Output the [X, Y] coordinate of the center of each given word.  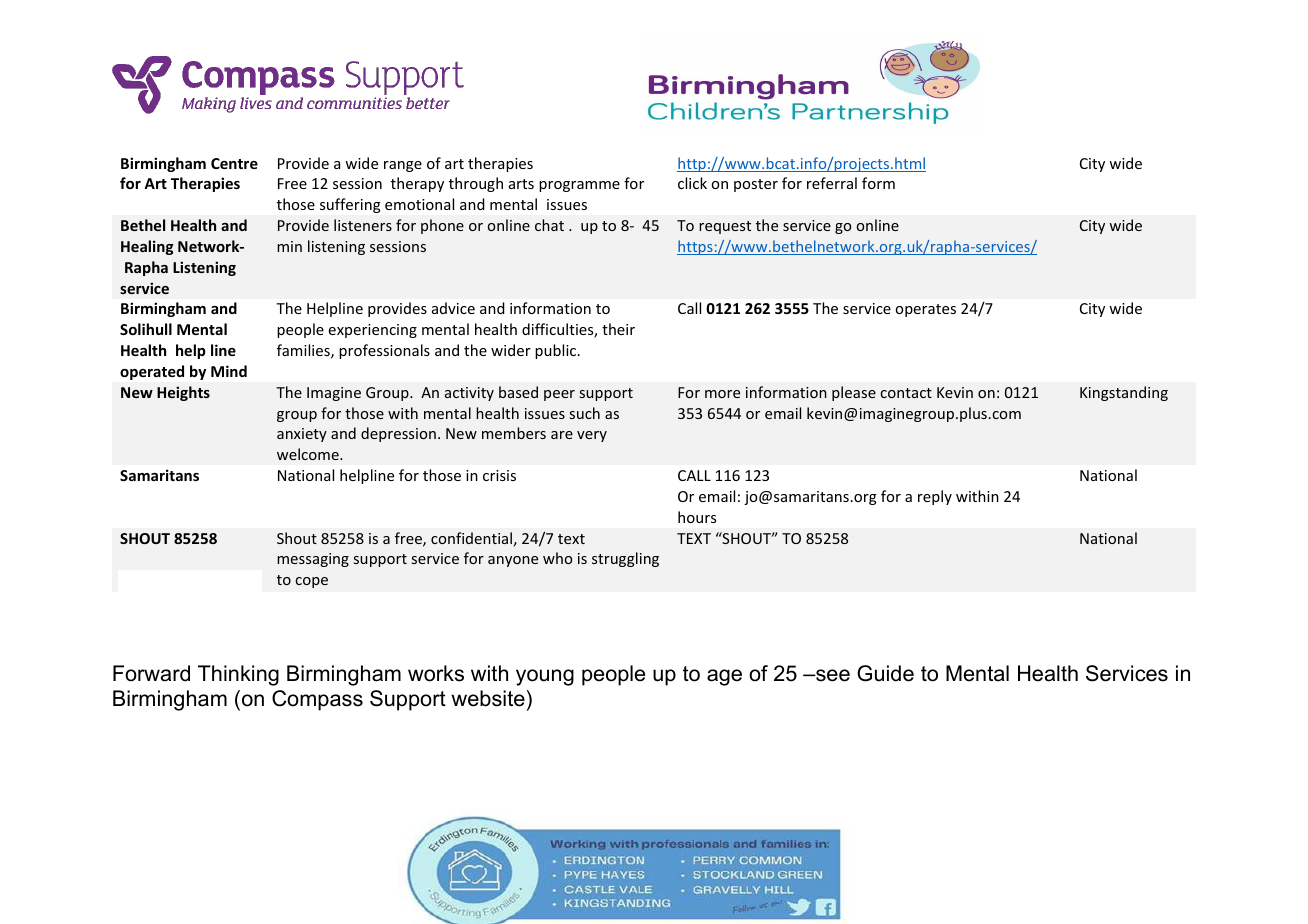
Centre [234, 163]
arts [521, 184]
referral [832, 183]
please [854, 393]
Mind [229, 371]
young [545, 677]
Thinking [238, 675]
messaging [313, 560]
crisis [499, 475]
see [832, 675]
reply [935, 497]
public [557, 351]
